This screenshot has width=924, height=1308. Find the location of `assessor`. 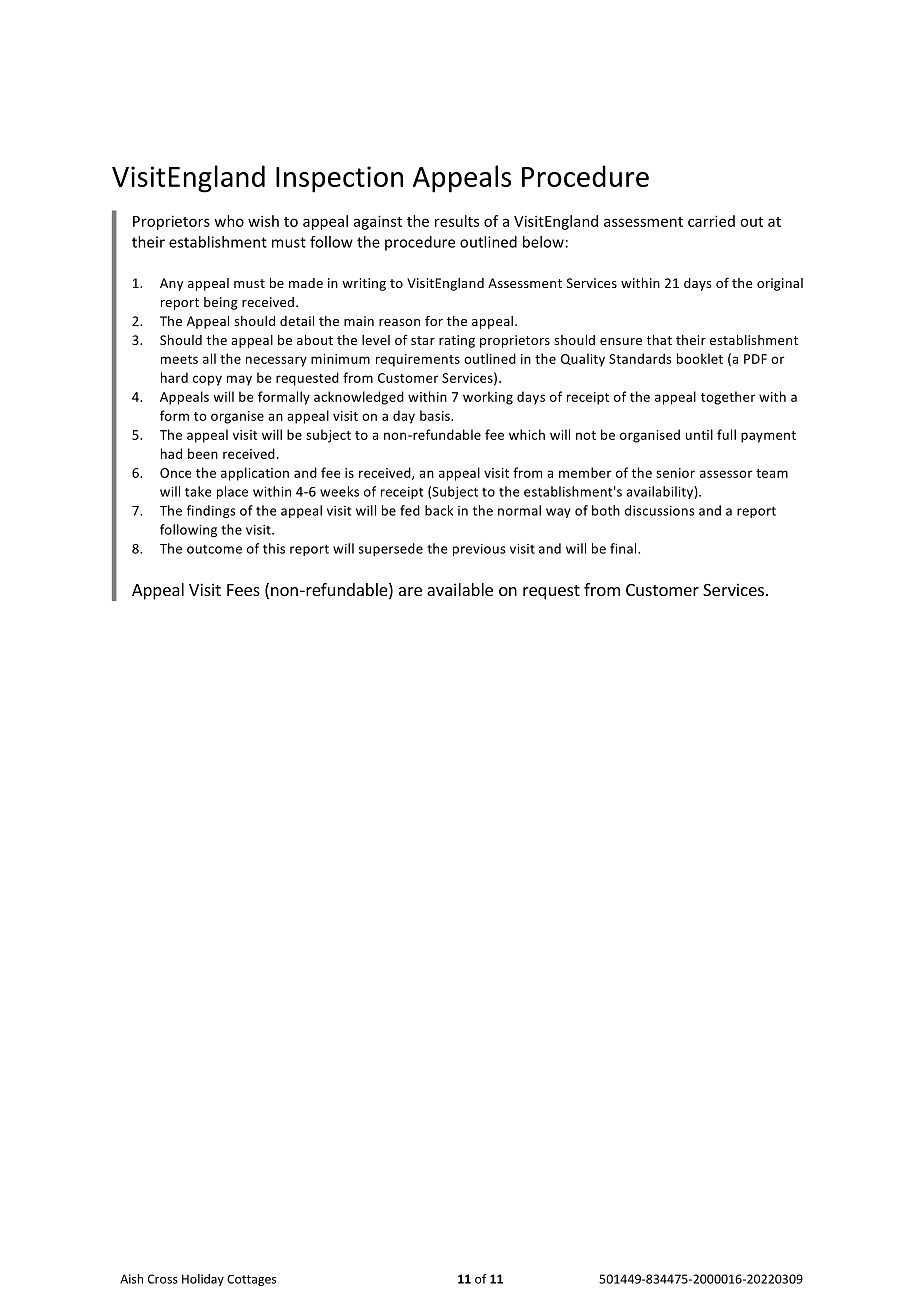

assessor is located at coordinates (726, 474).
